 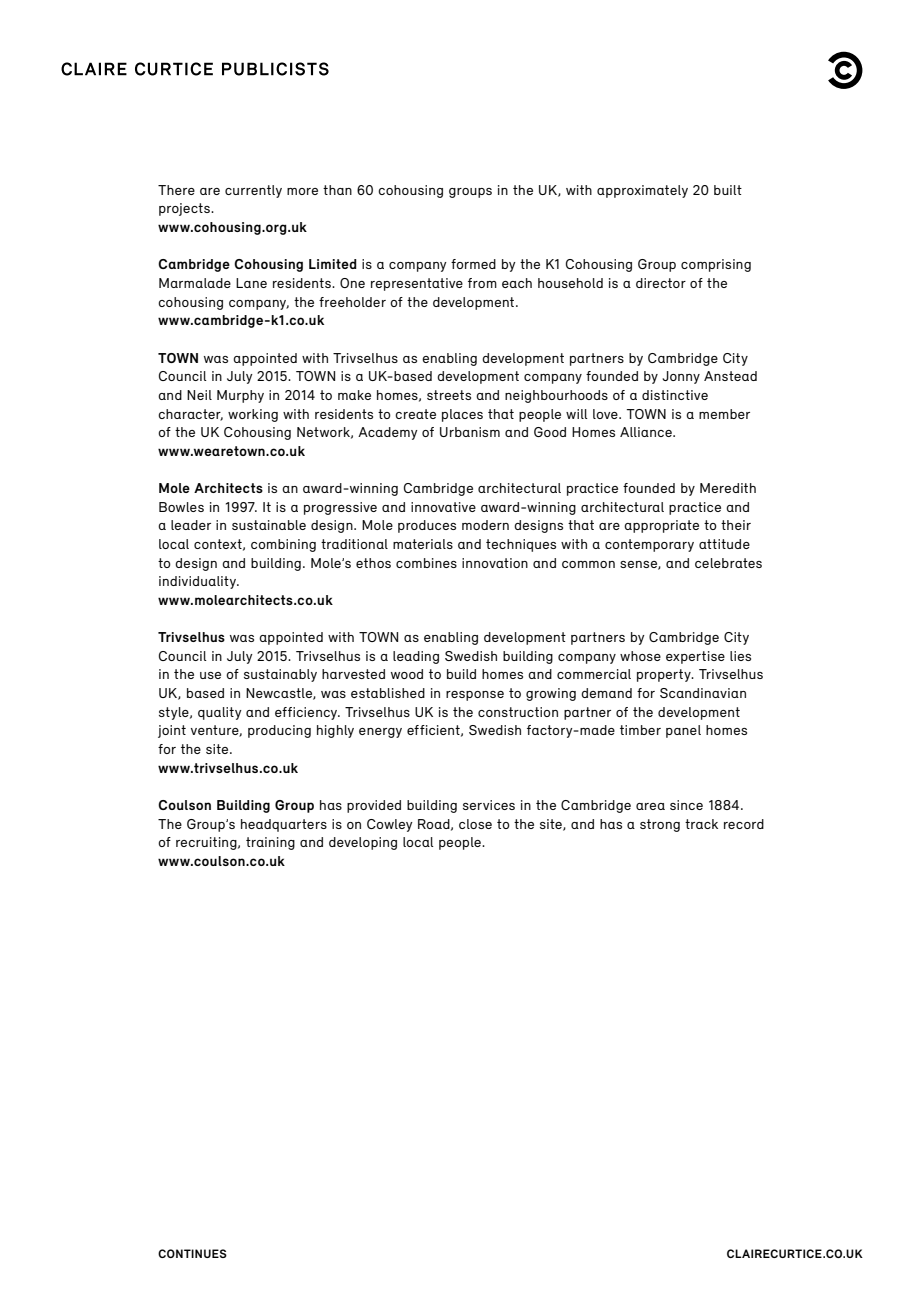 What do you see at coordinates (473, 264) in the screenshot?
I see `formed` at bounding box center [473, 264].
